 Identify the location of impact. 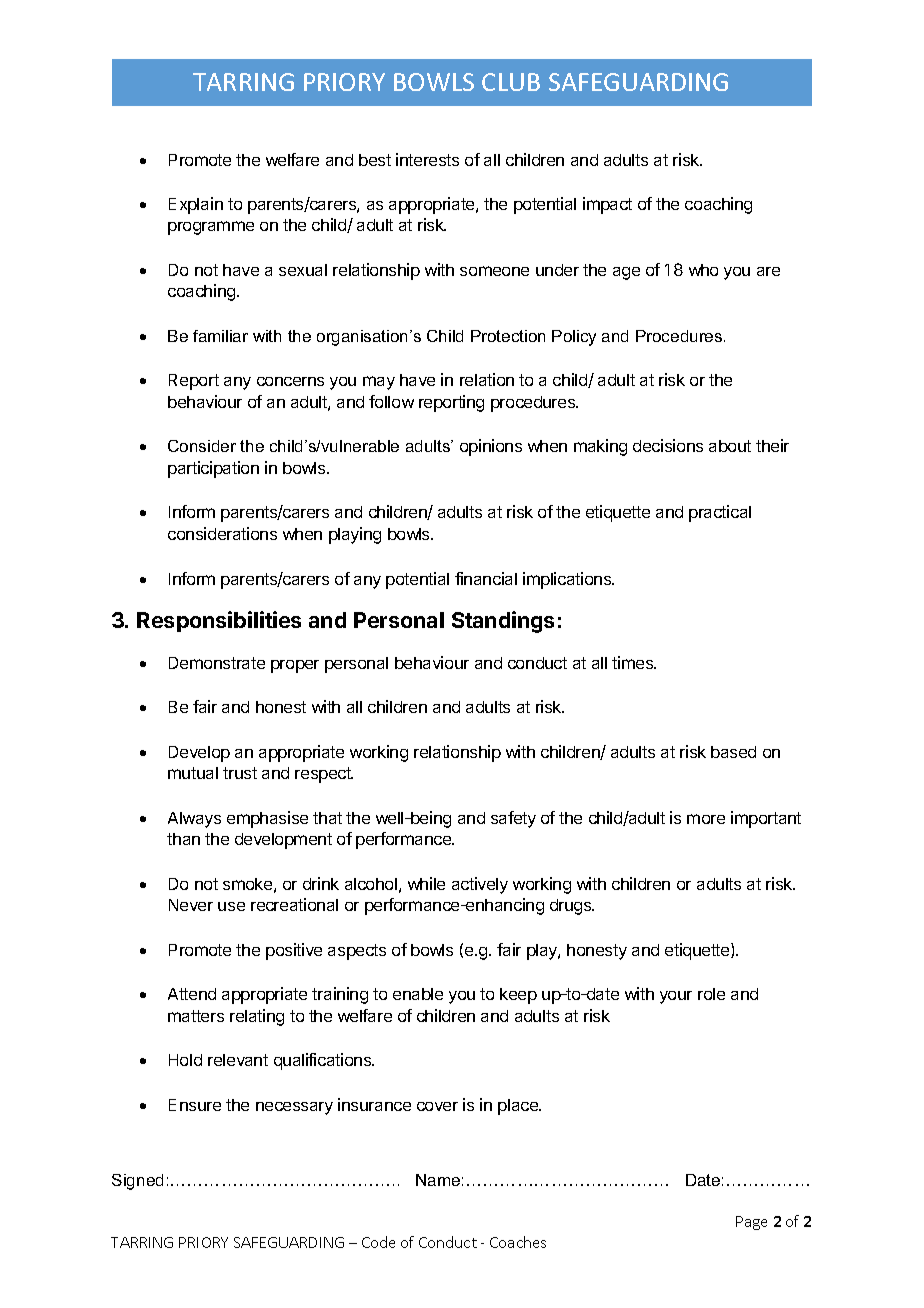
(607, 205).
